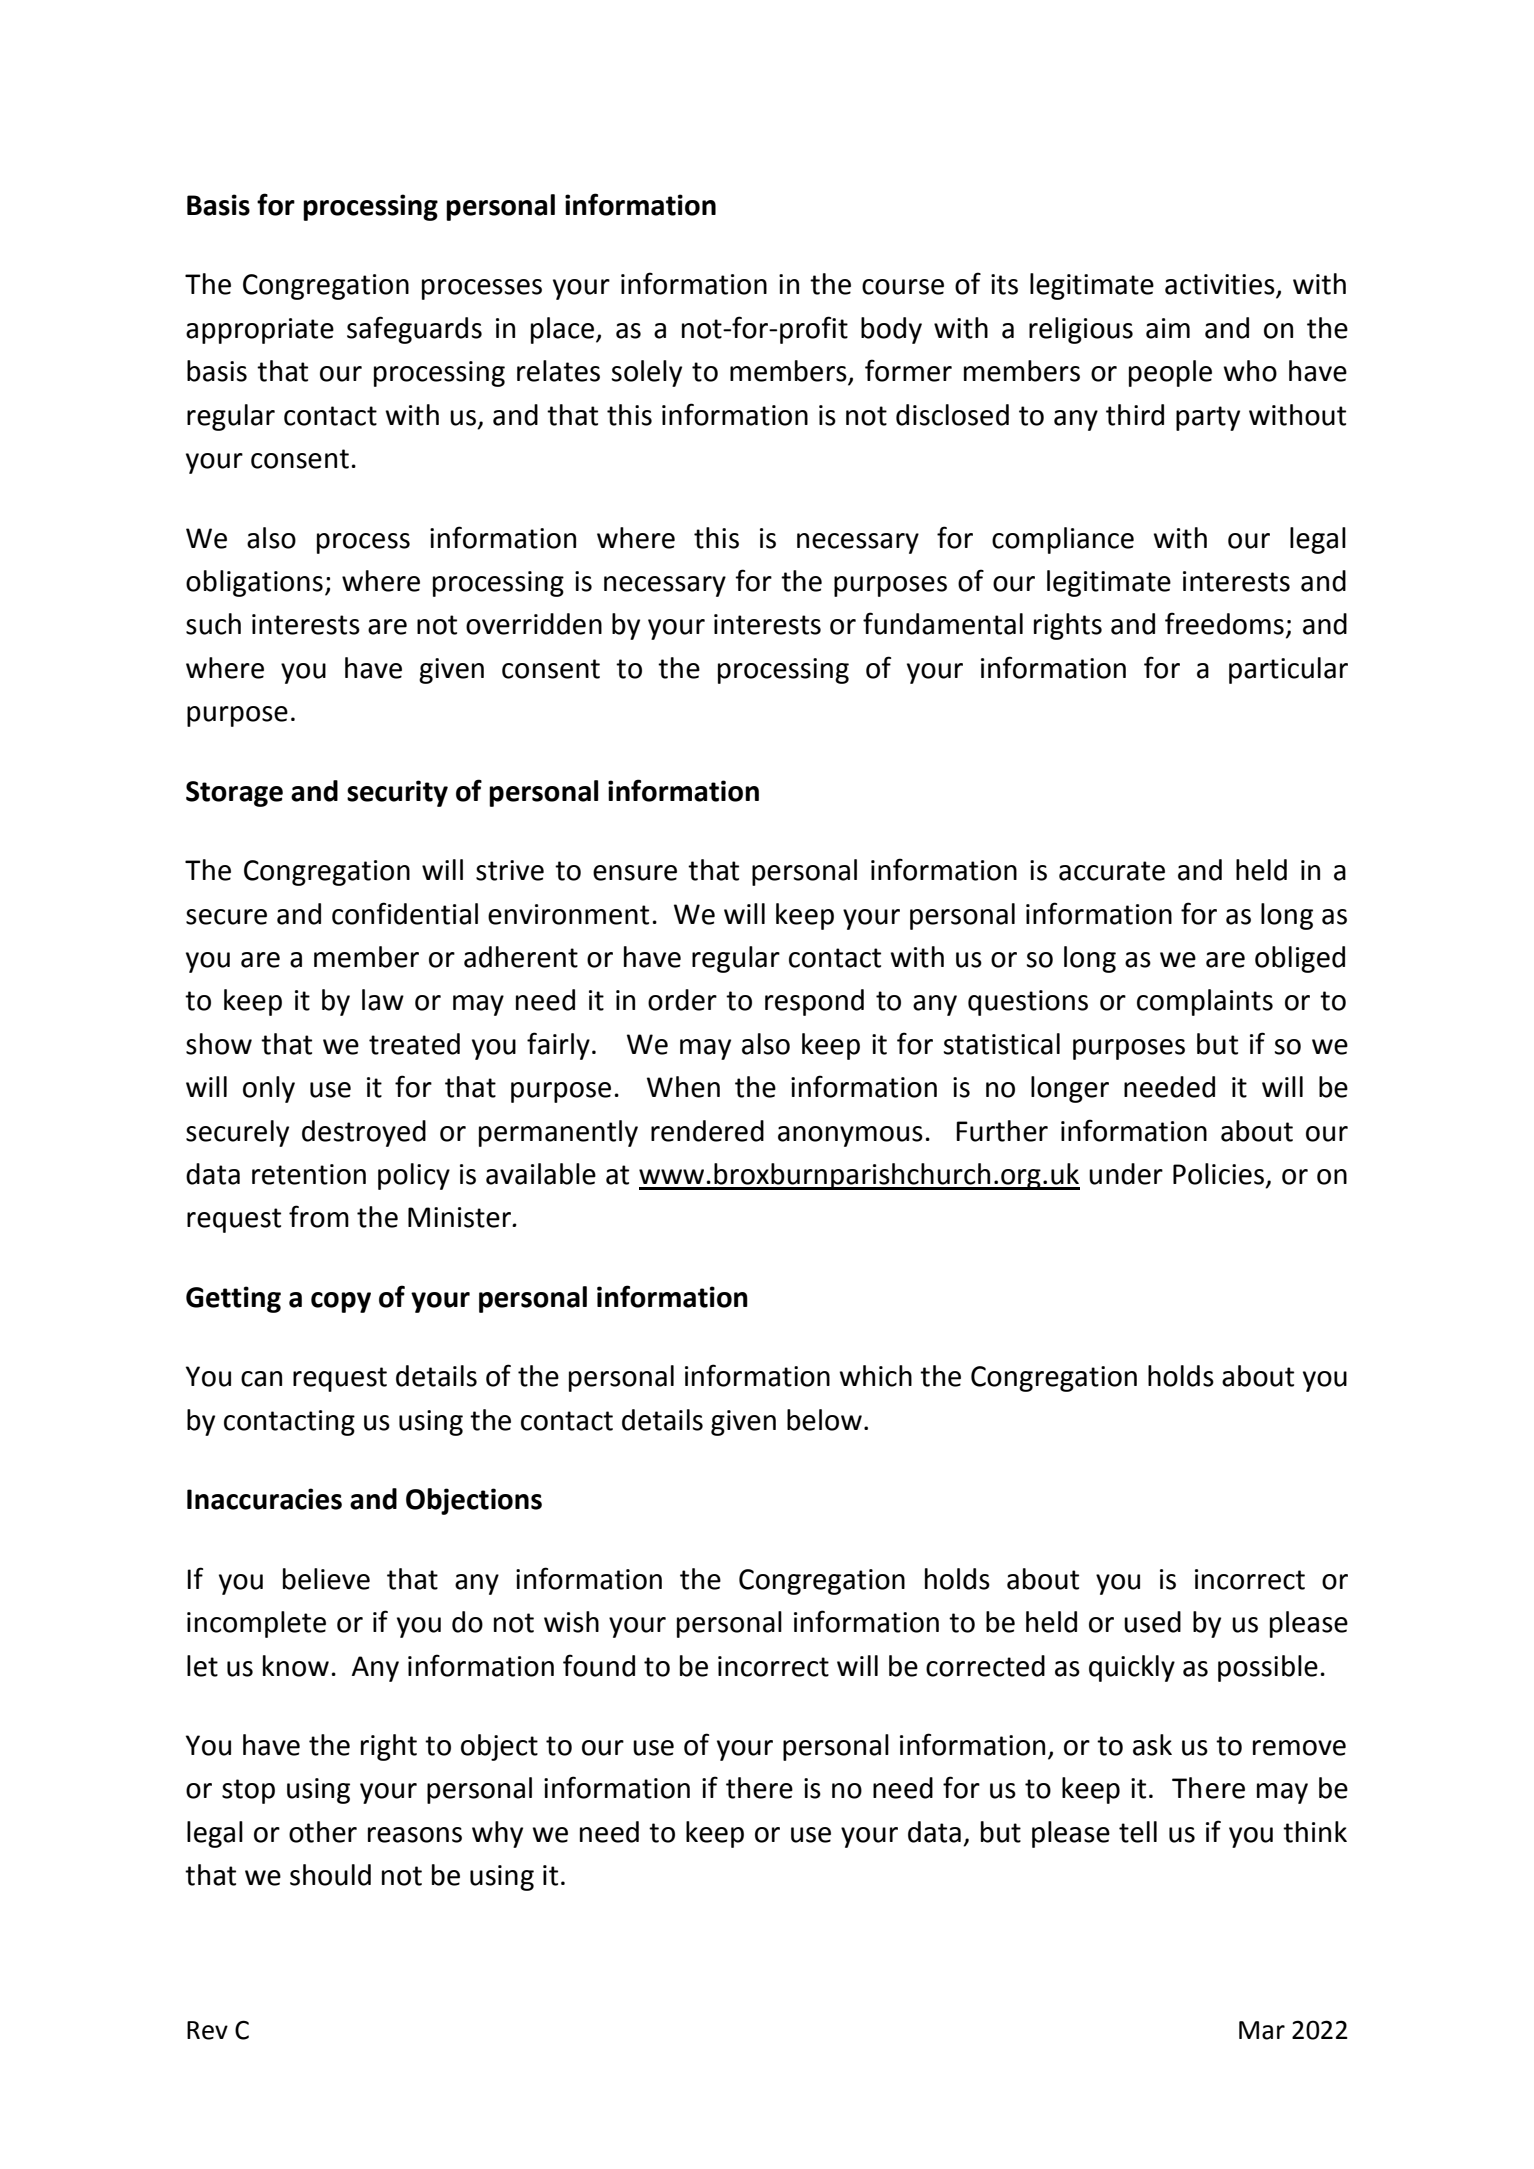 This page has width=1534, height=2169. I want to click on should, so click(330, 1875).
